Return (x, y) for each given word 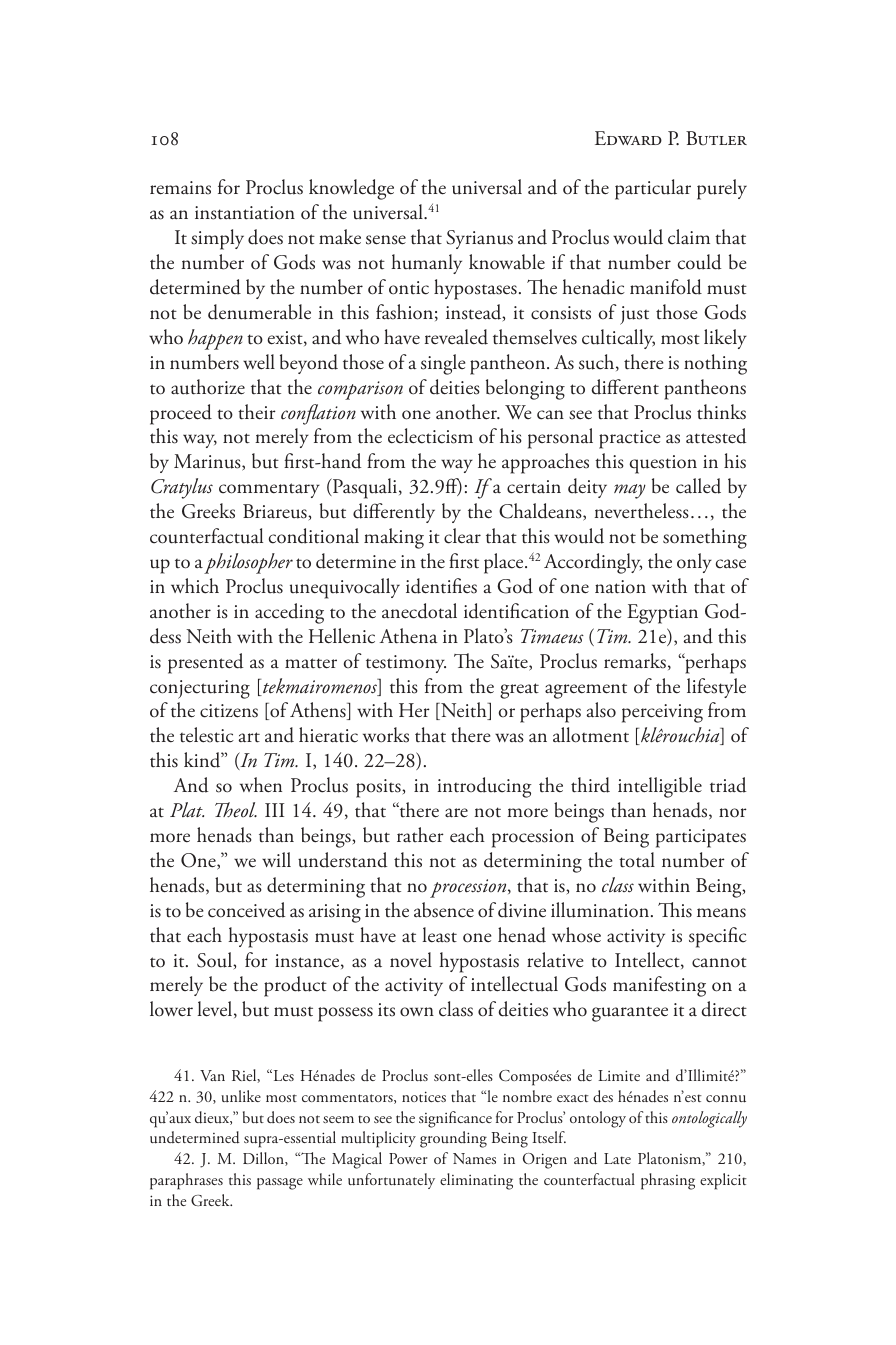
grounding (453, 1139)
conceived (247, 910)
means (721, 913)
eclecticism (430, 436)
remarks (635, 661)
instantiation (245, 213)
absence (444, 910)
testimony (406, 664)
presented (206, 663)
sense (386, 240)
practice (630, 439)
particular (653, 189)
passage (280, 1184)
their (257, 412)
